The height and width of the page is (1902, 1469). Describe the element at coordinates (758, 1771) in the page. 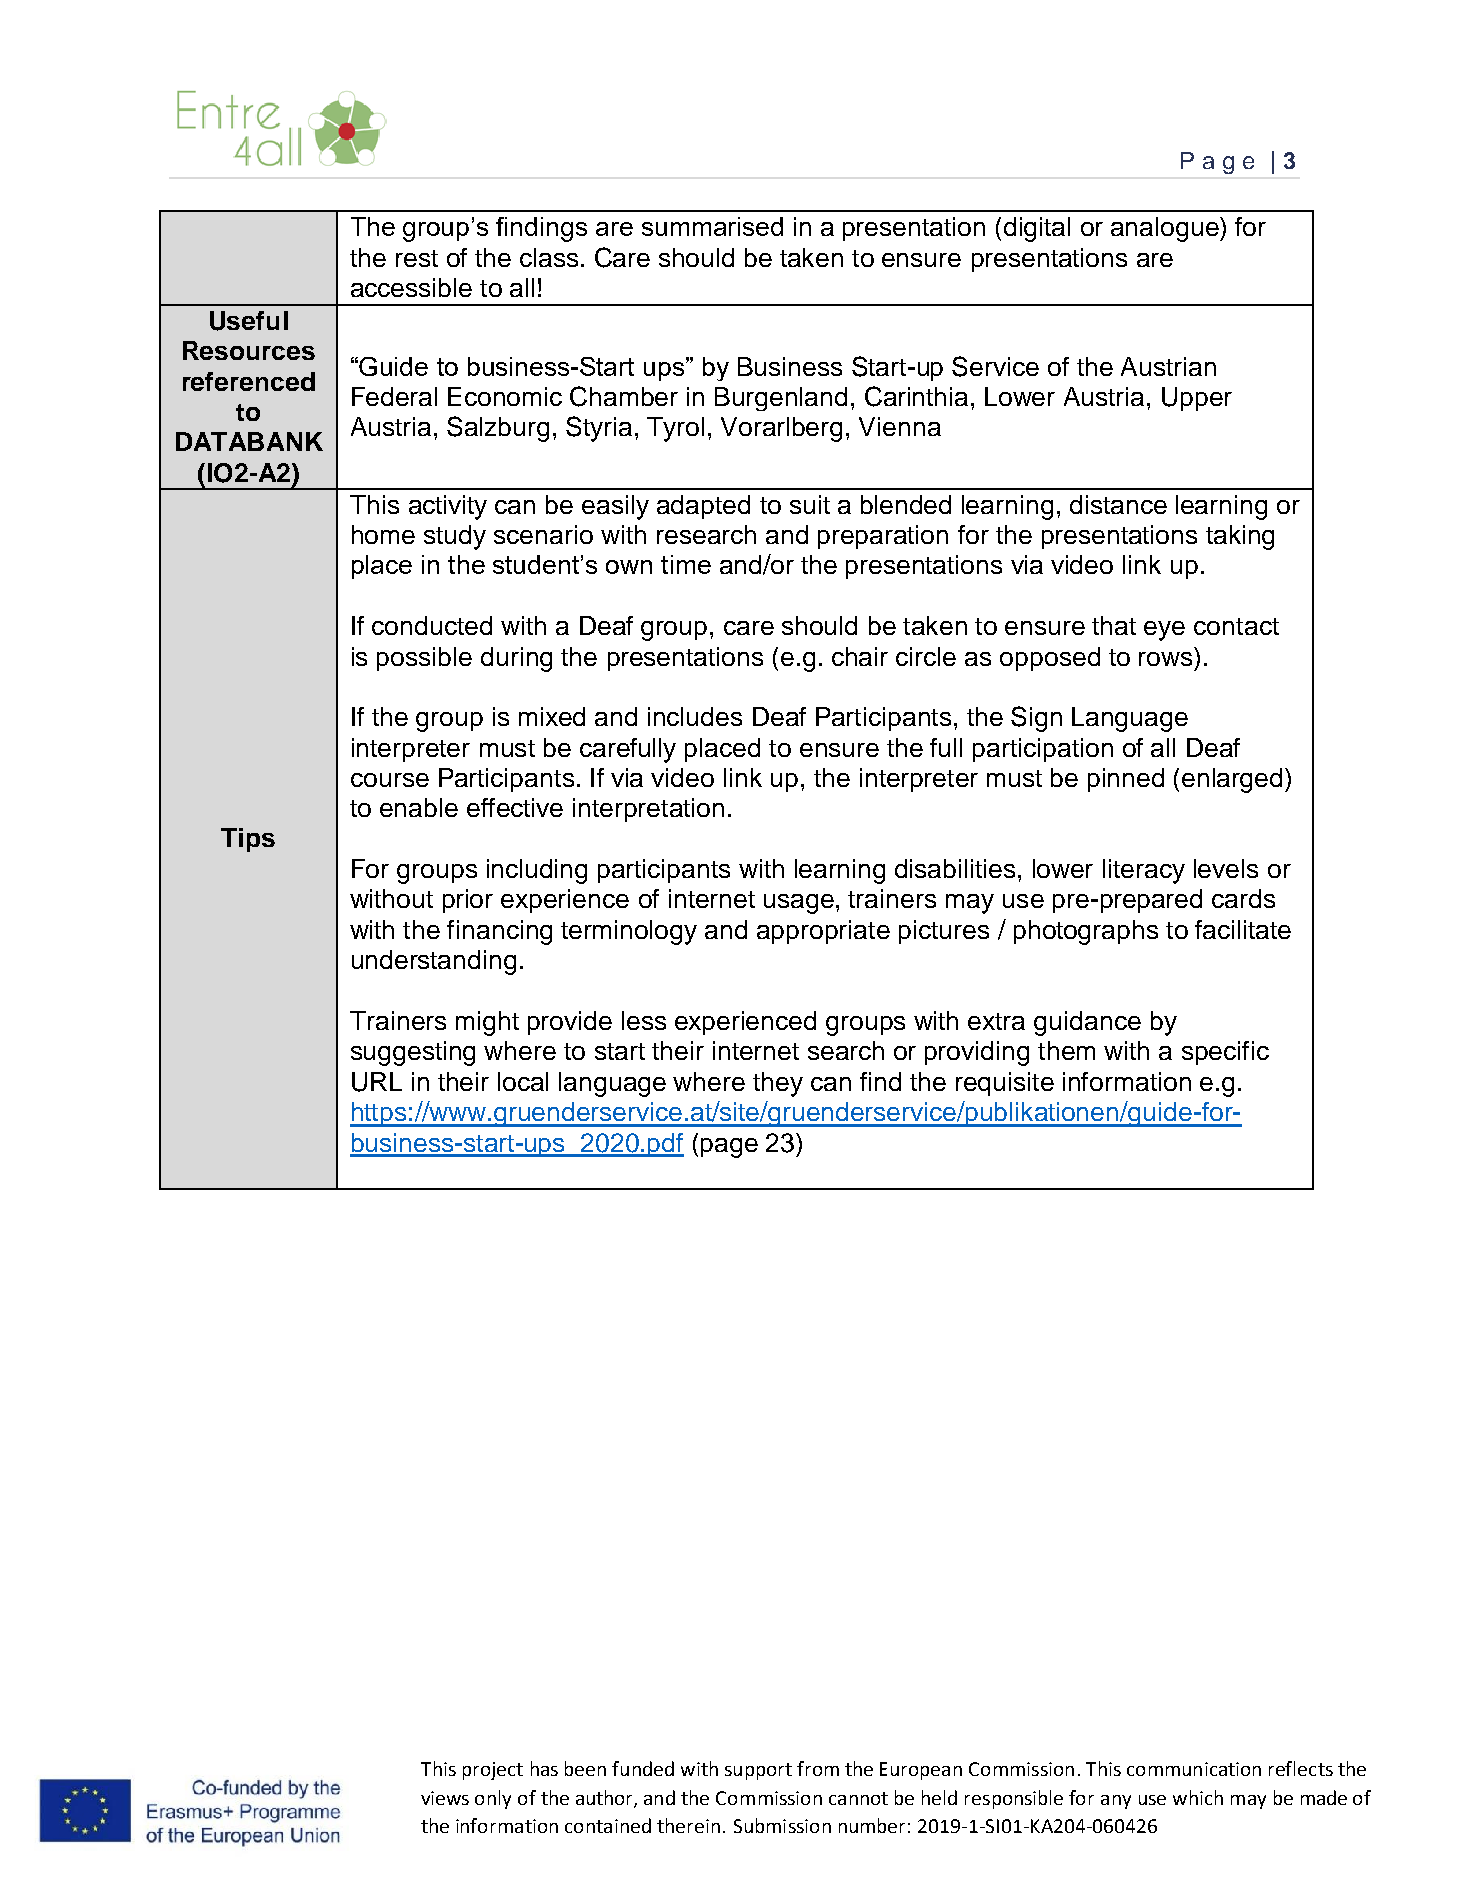

I see `support` at that location.
